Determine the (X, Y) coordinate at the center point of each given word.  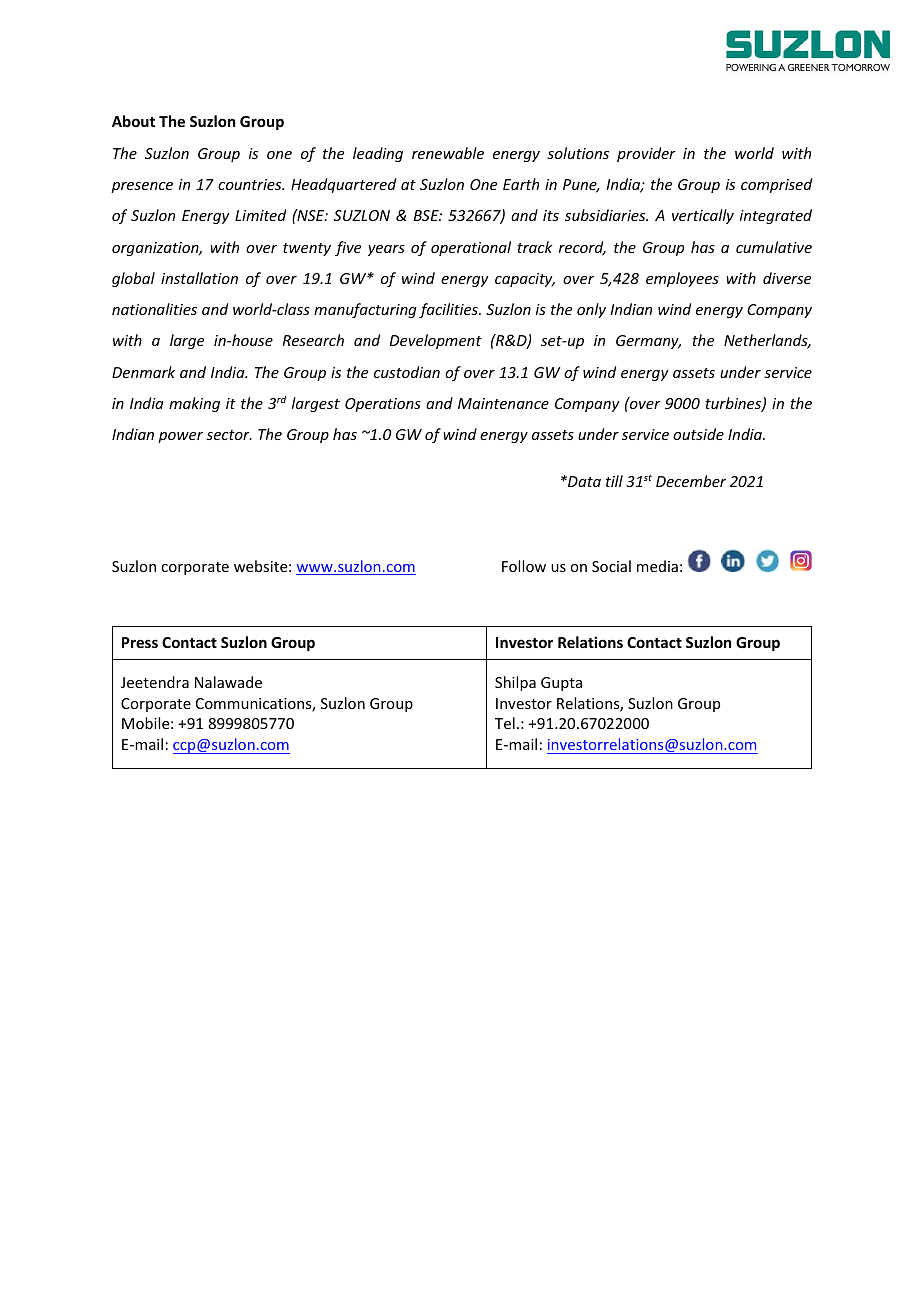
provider (646, 154)
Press (140, 642)
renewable (448, 153)
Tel (505, 723)
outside (698, 434)
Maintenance (503, 403)
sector (229, 435)
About (133, 121)
